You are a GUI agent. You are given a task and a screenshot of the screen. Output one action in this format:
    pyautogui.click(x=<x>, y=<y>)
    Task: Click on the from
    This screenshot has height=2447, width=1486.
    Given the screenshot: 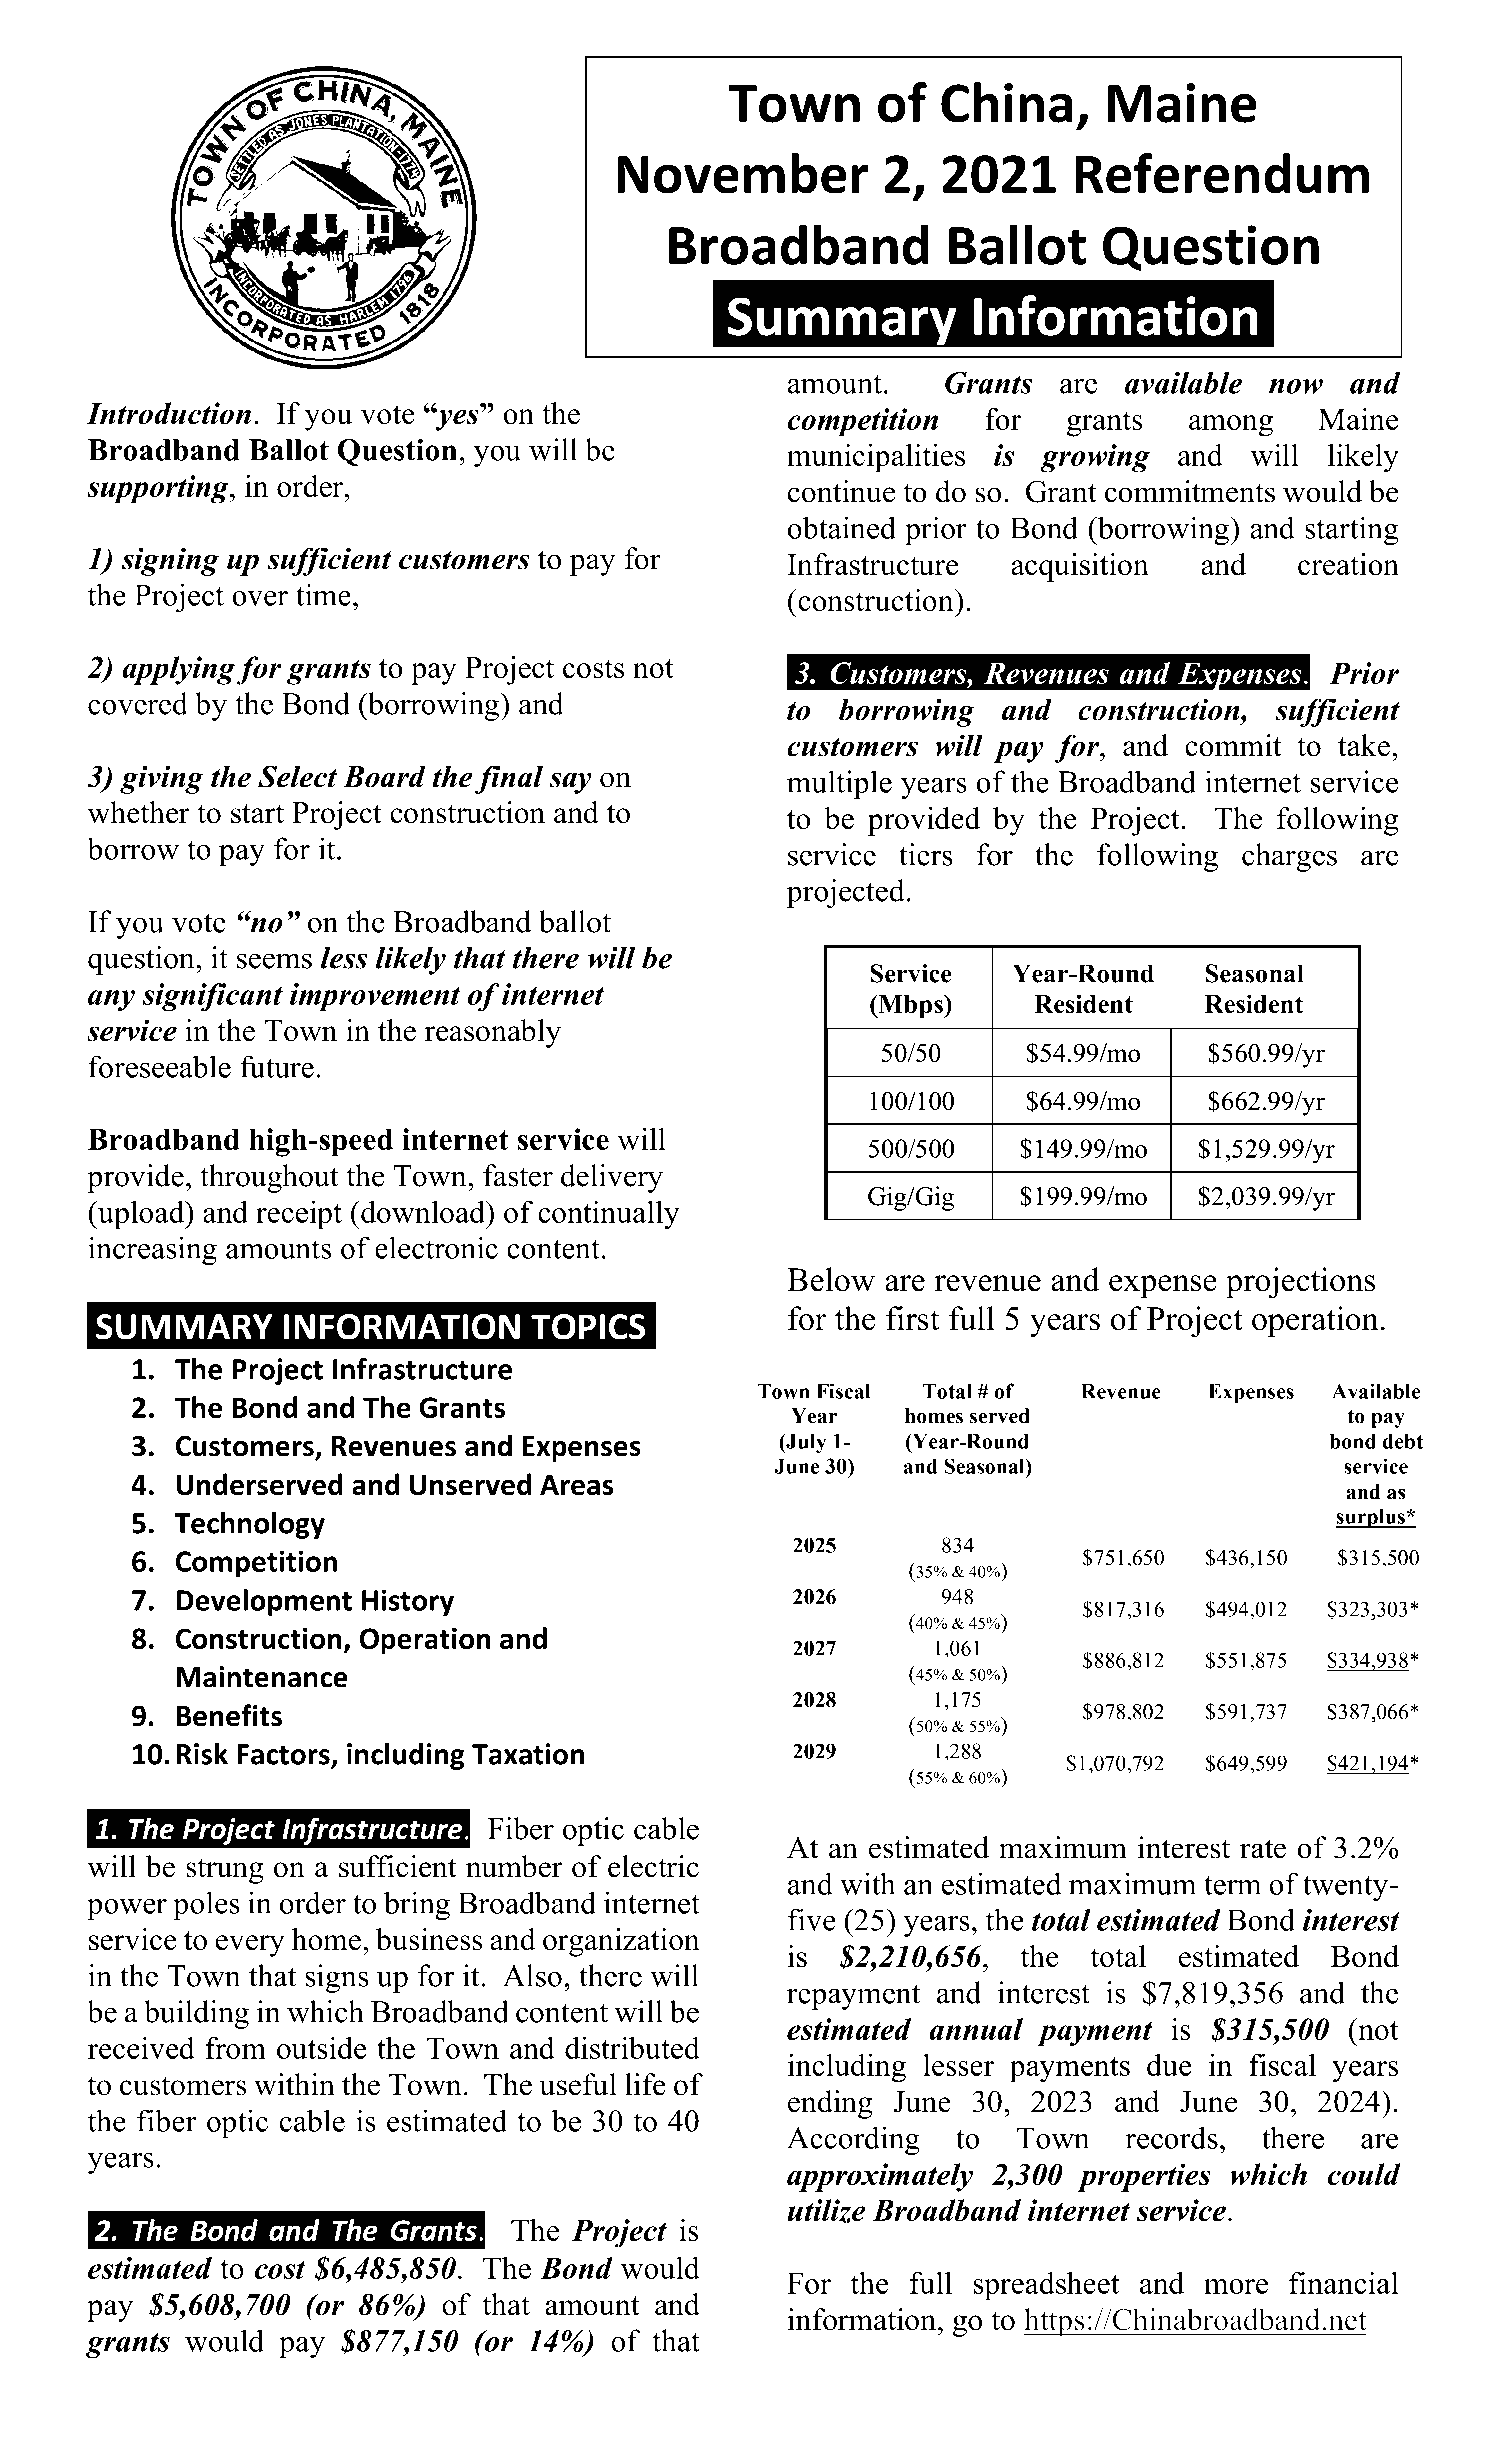 What is the action you would take?
    pyautogui.click(x=236, y=2047)
